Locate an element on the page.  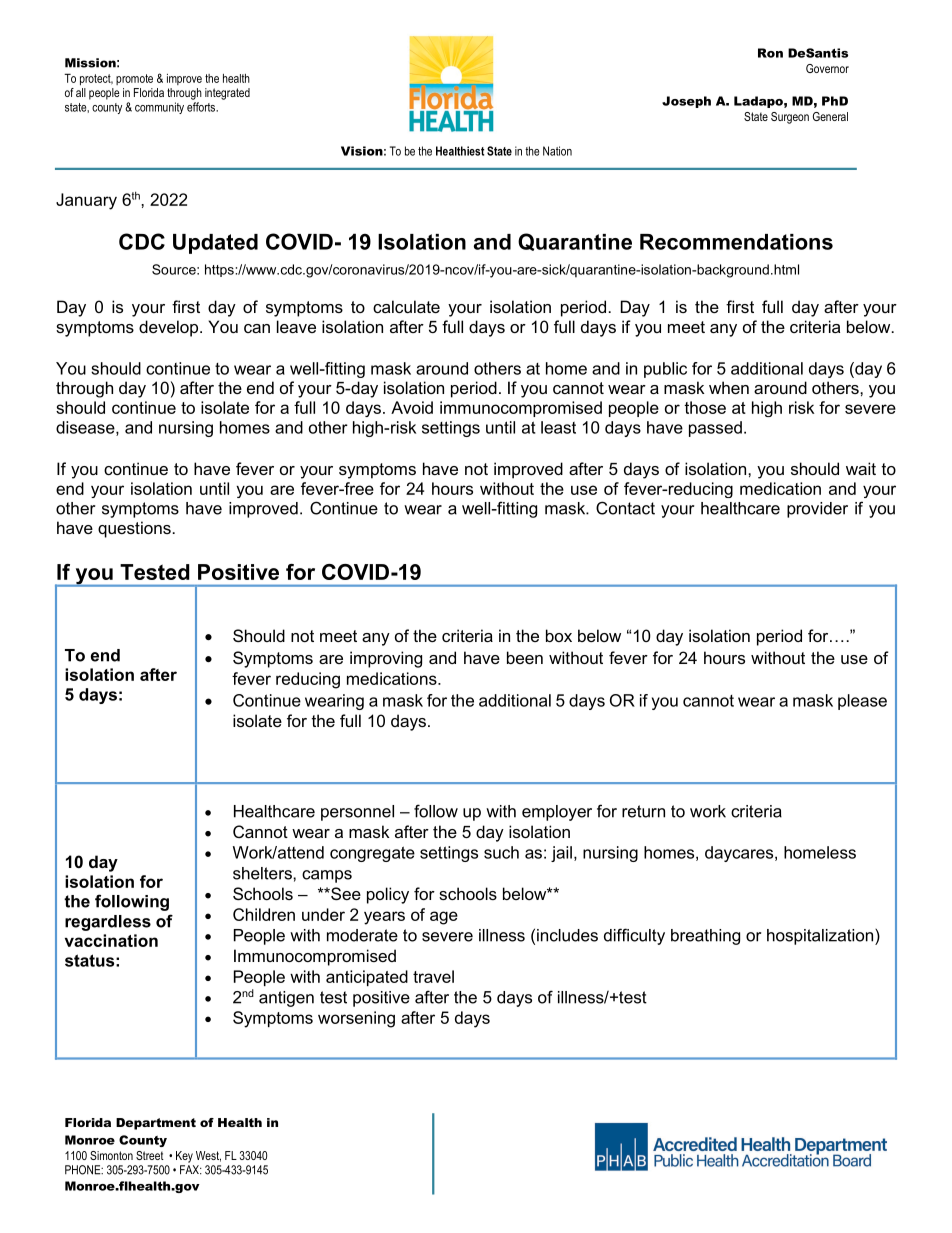
Joseph is located at coordinates (686, 102).
